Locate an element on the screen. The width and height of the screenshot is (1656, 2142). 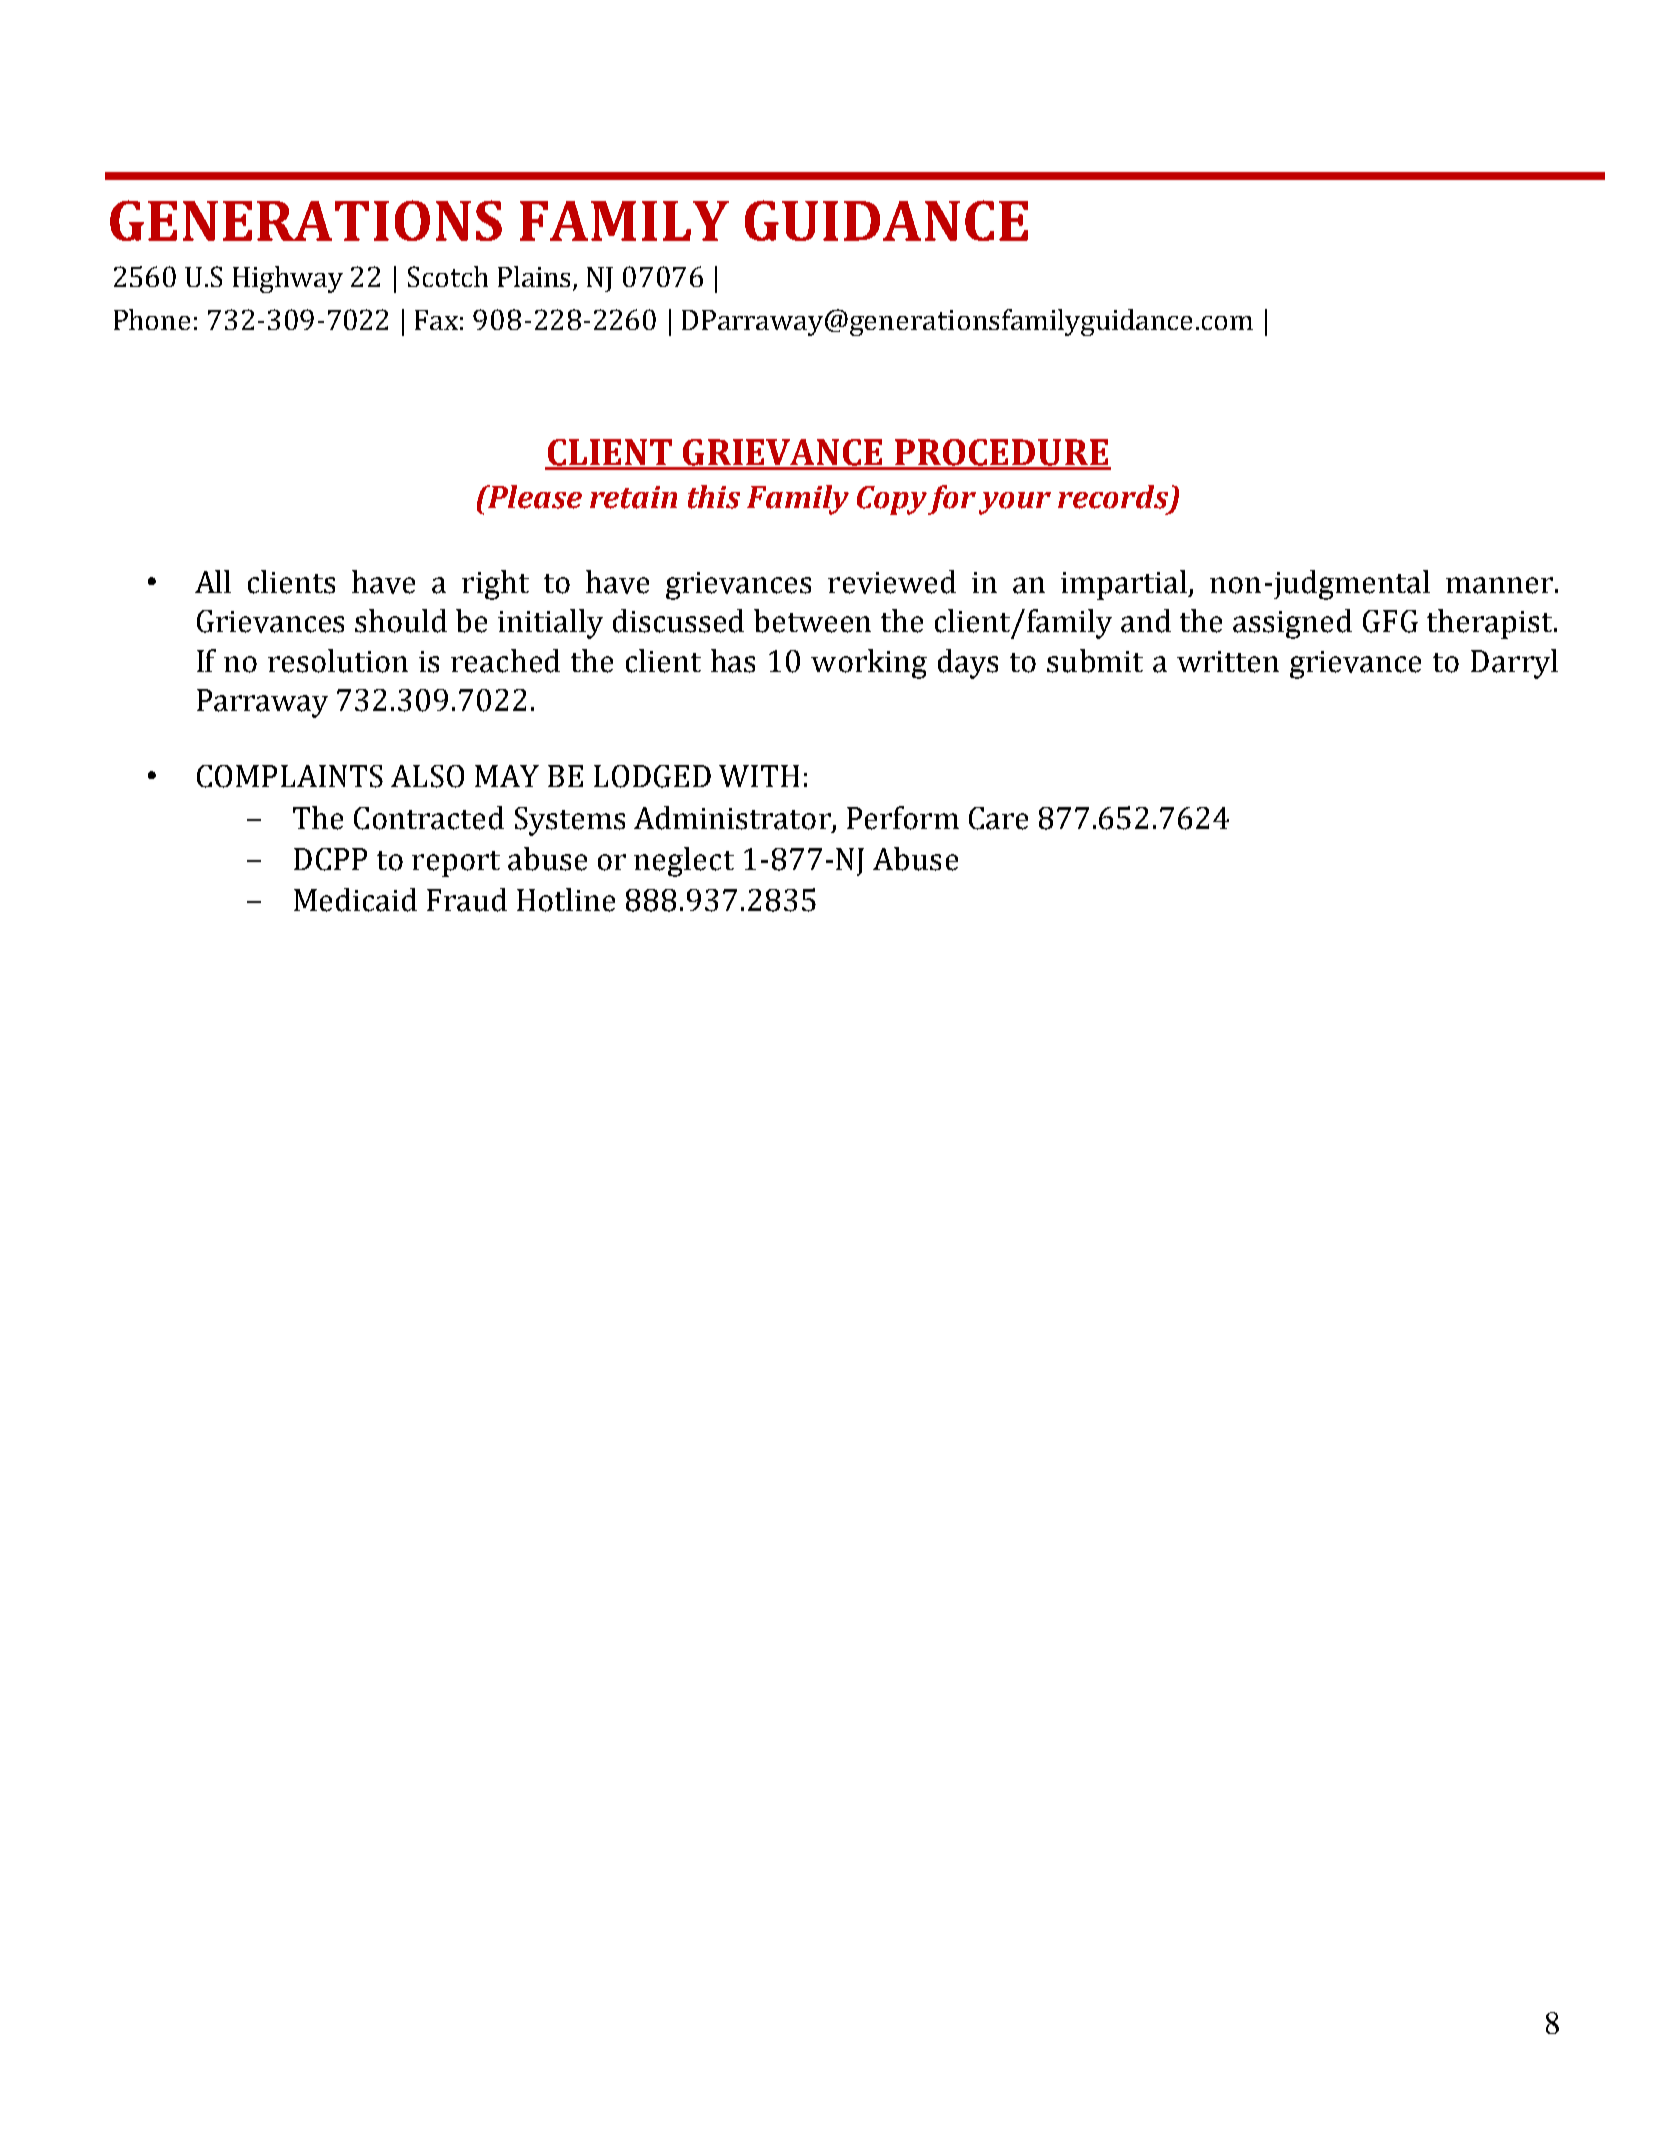
reviewed is located at coordinates (892, 582).
